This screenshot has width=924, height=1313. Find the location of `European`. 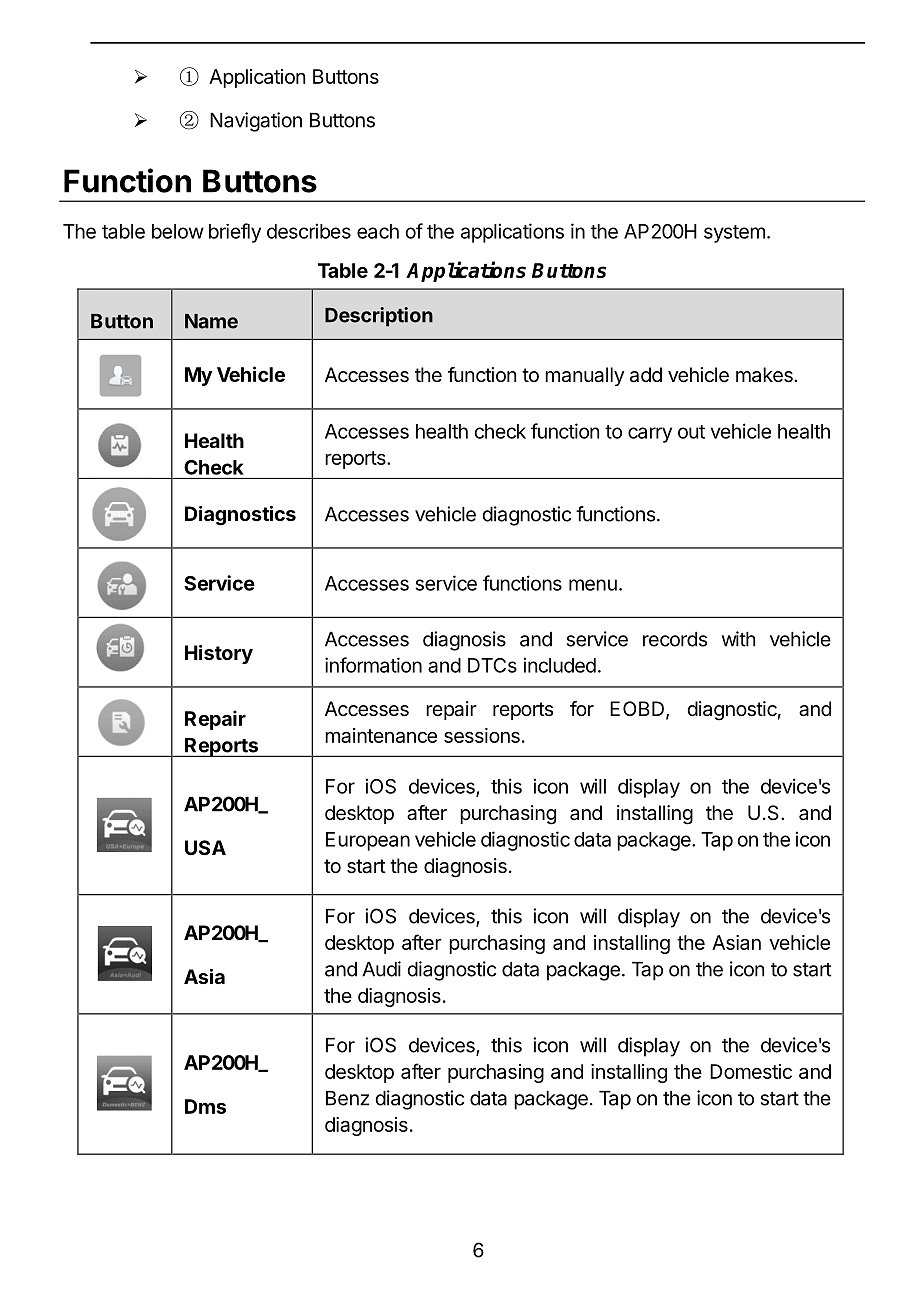

European is located at coordinates (368, 841).
